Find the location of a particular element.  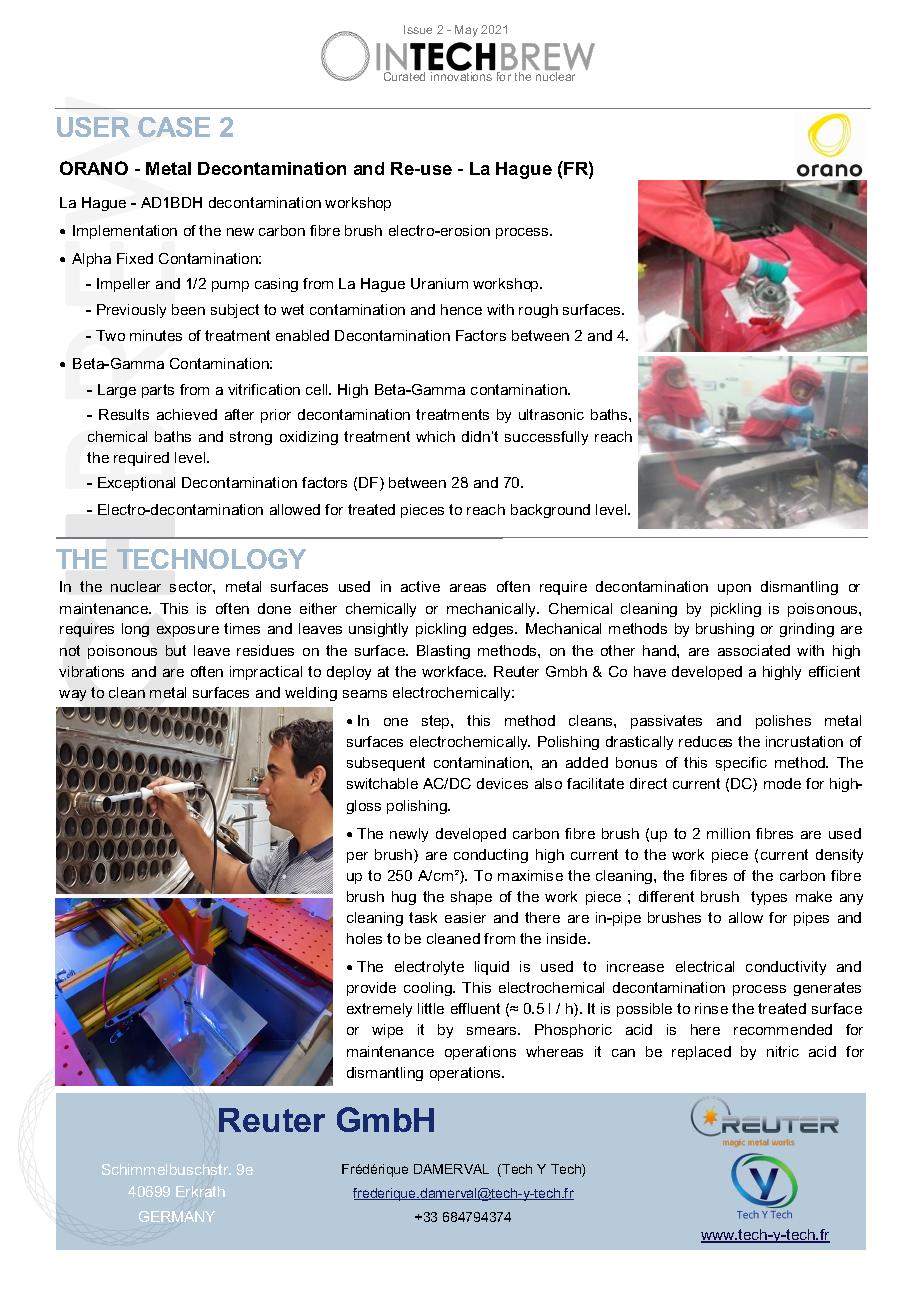

Blasting is located at coordinates (443, 652).
